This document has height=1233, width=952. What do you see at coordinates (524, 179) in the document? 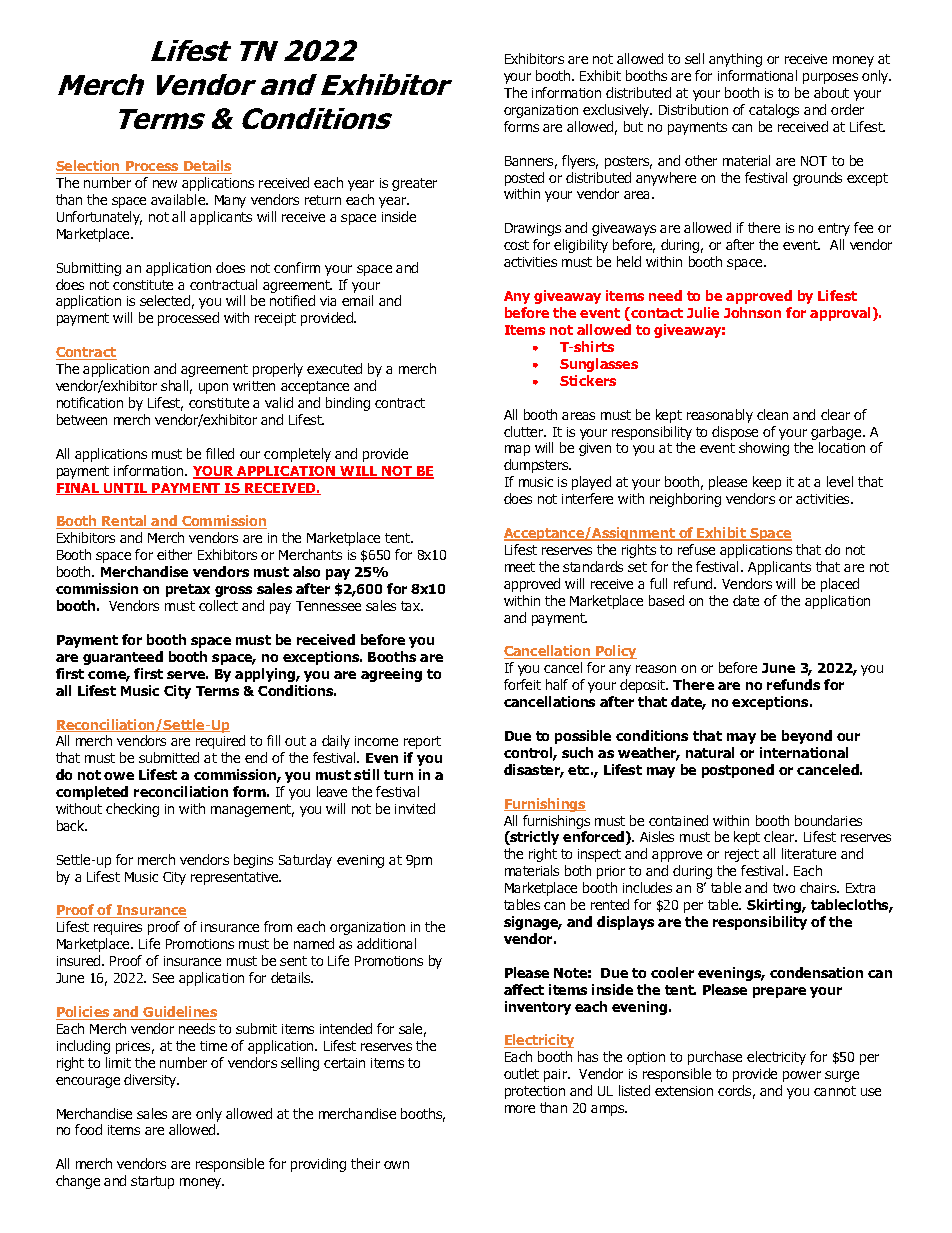
I see `posted` at bounding box center [524, 179].
